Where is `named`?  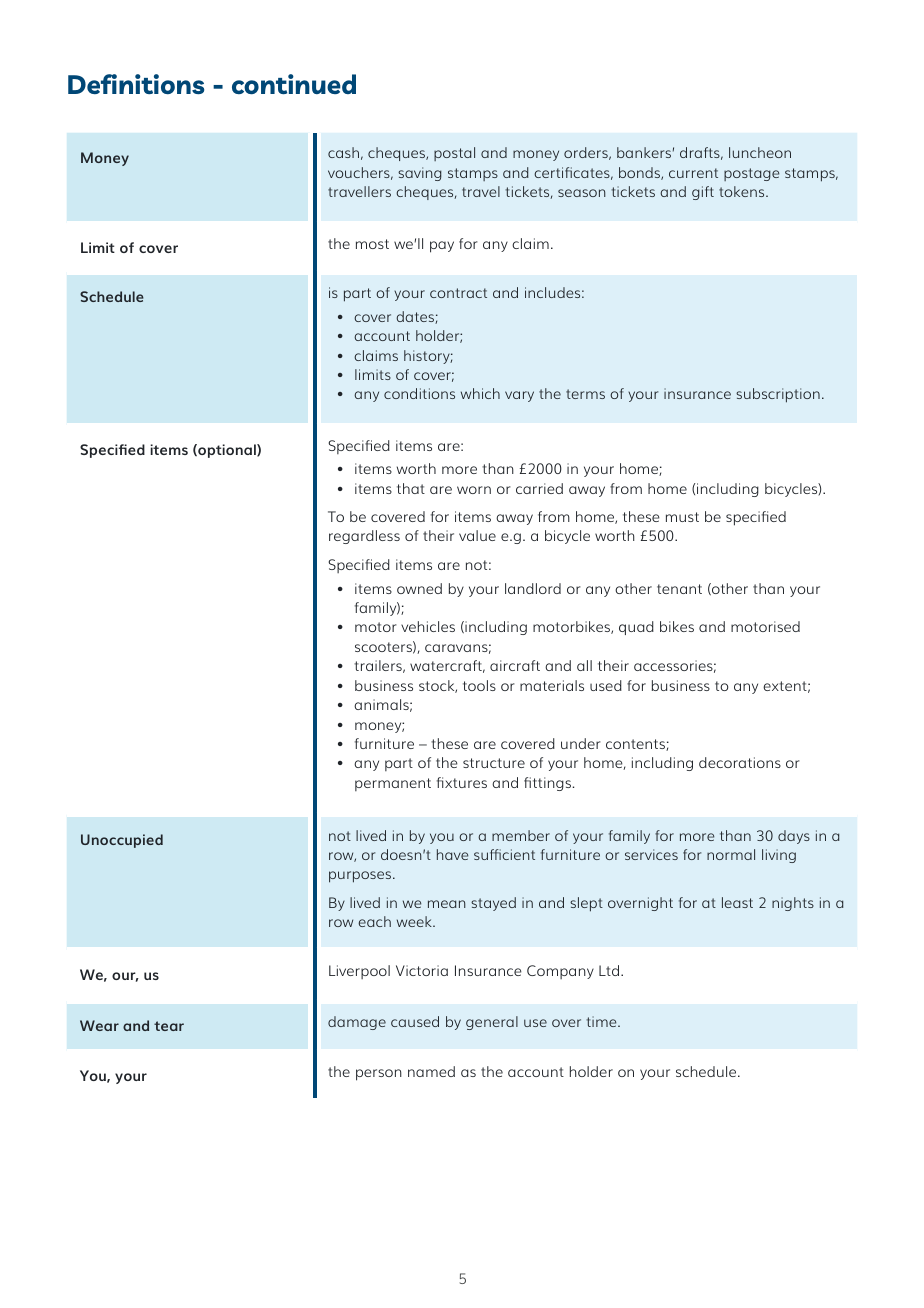 named is located at coordinates (431, 1071).
